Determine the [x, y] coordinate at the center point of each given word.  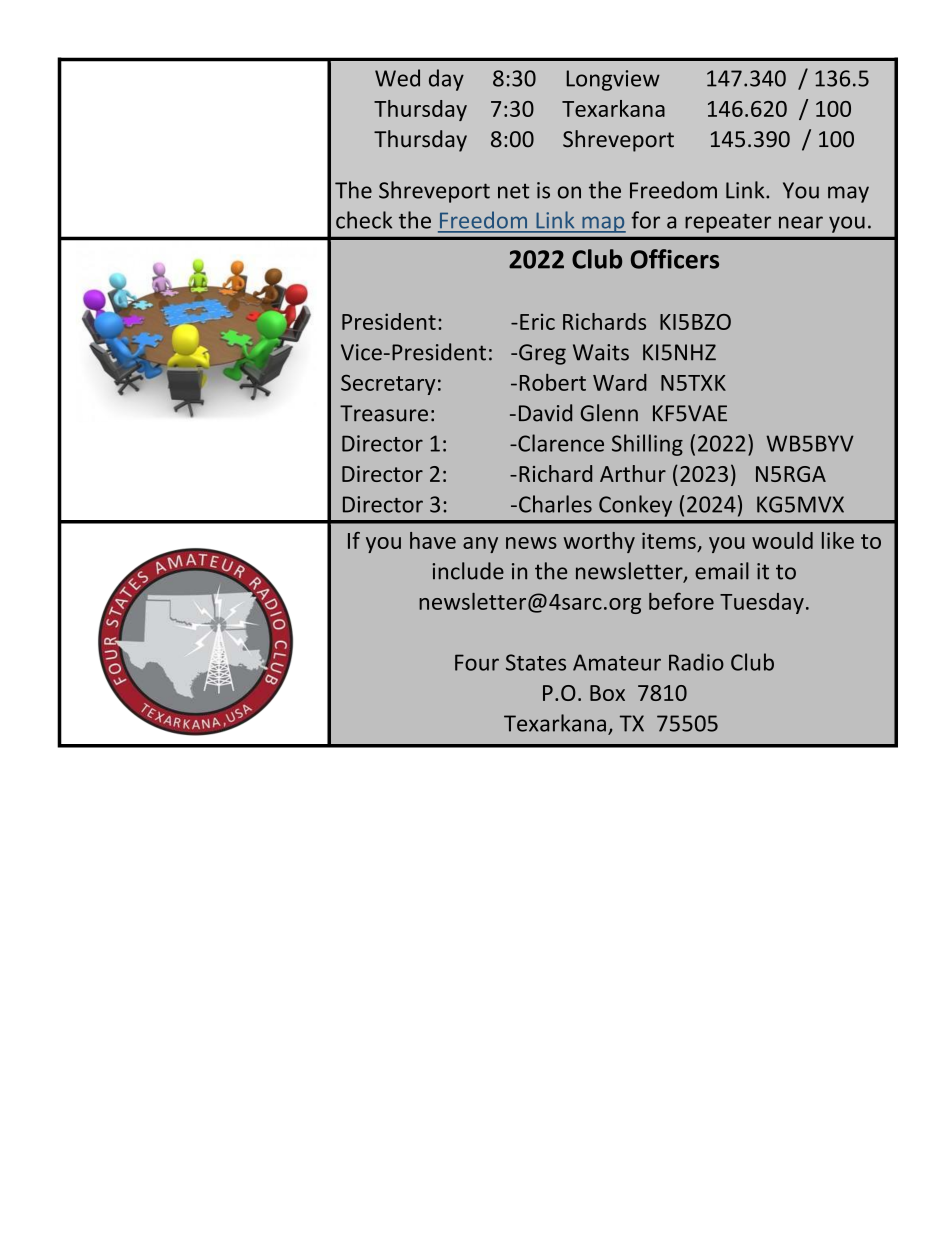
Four [477, 662]
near [801, 222]
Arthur [633, 473]
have [433, 540]
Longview [613, 80]
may [848, 194]
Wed [397, 78]
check [364, 220]
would [782, 540]
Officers [675, 259]
